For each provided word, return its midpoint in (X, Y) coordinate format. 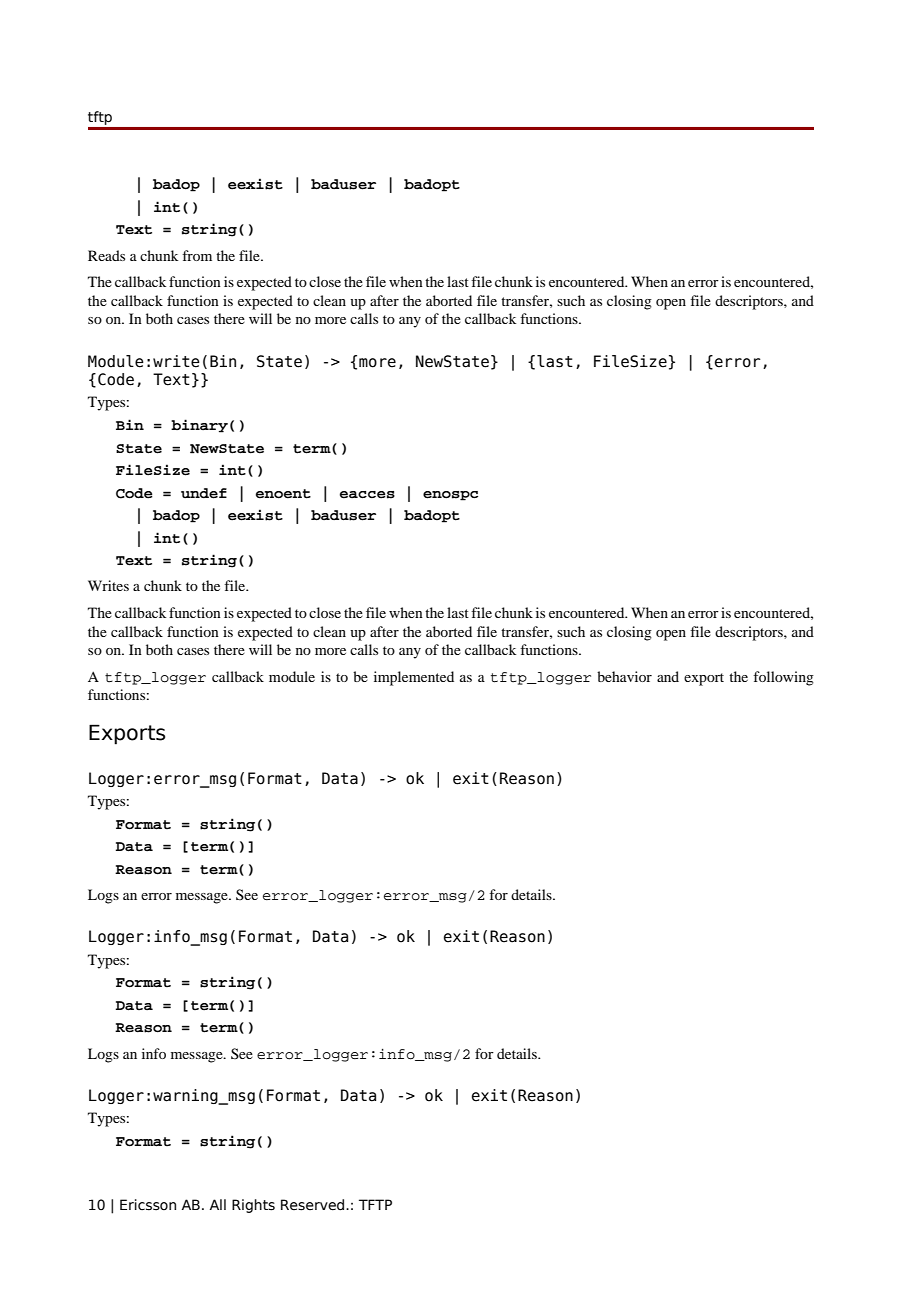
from (197, 255)
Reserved (314, 1205)
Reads (106, 255)
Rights (253, 1206)
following (783, 678)
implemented (414, 678)
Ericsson (148, 1205)
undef (204, 493)
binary (199, 426)
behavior (624, 676)
